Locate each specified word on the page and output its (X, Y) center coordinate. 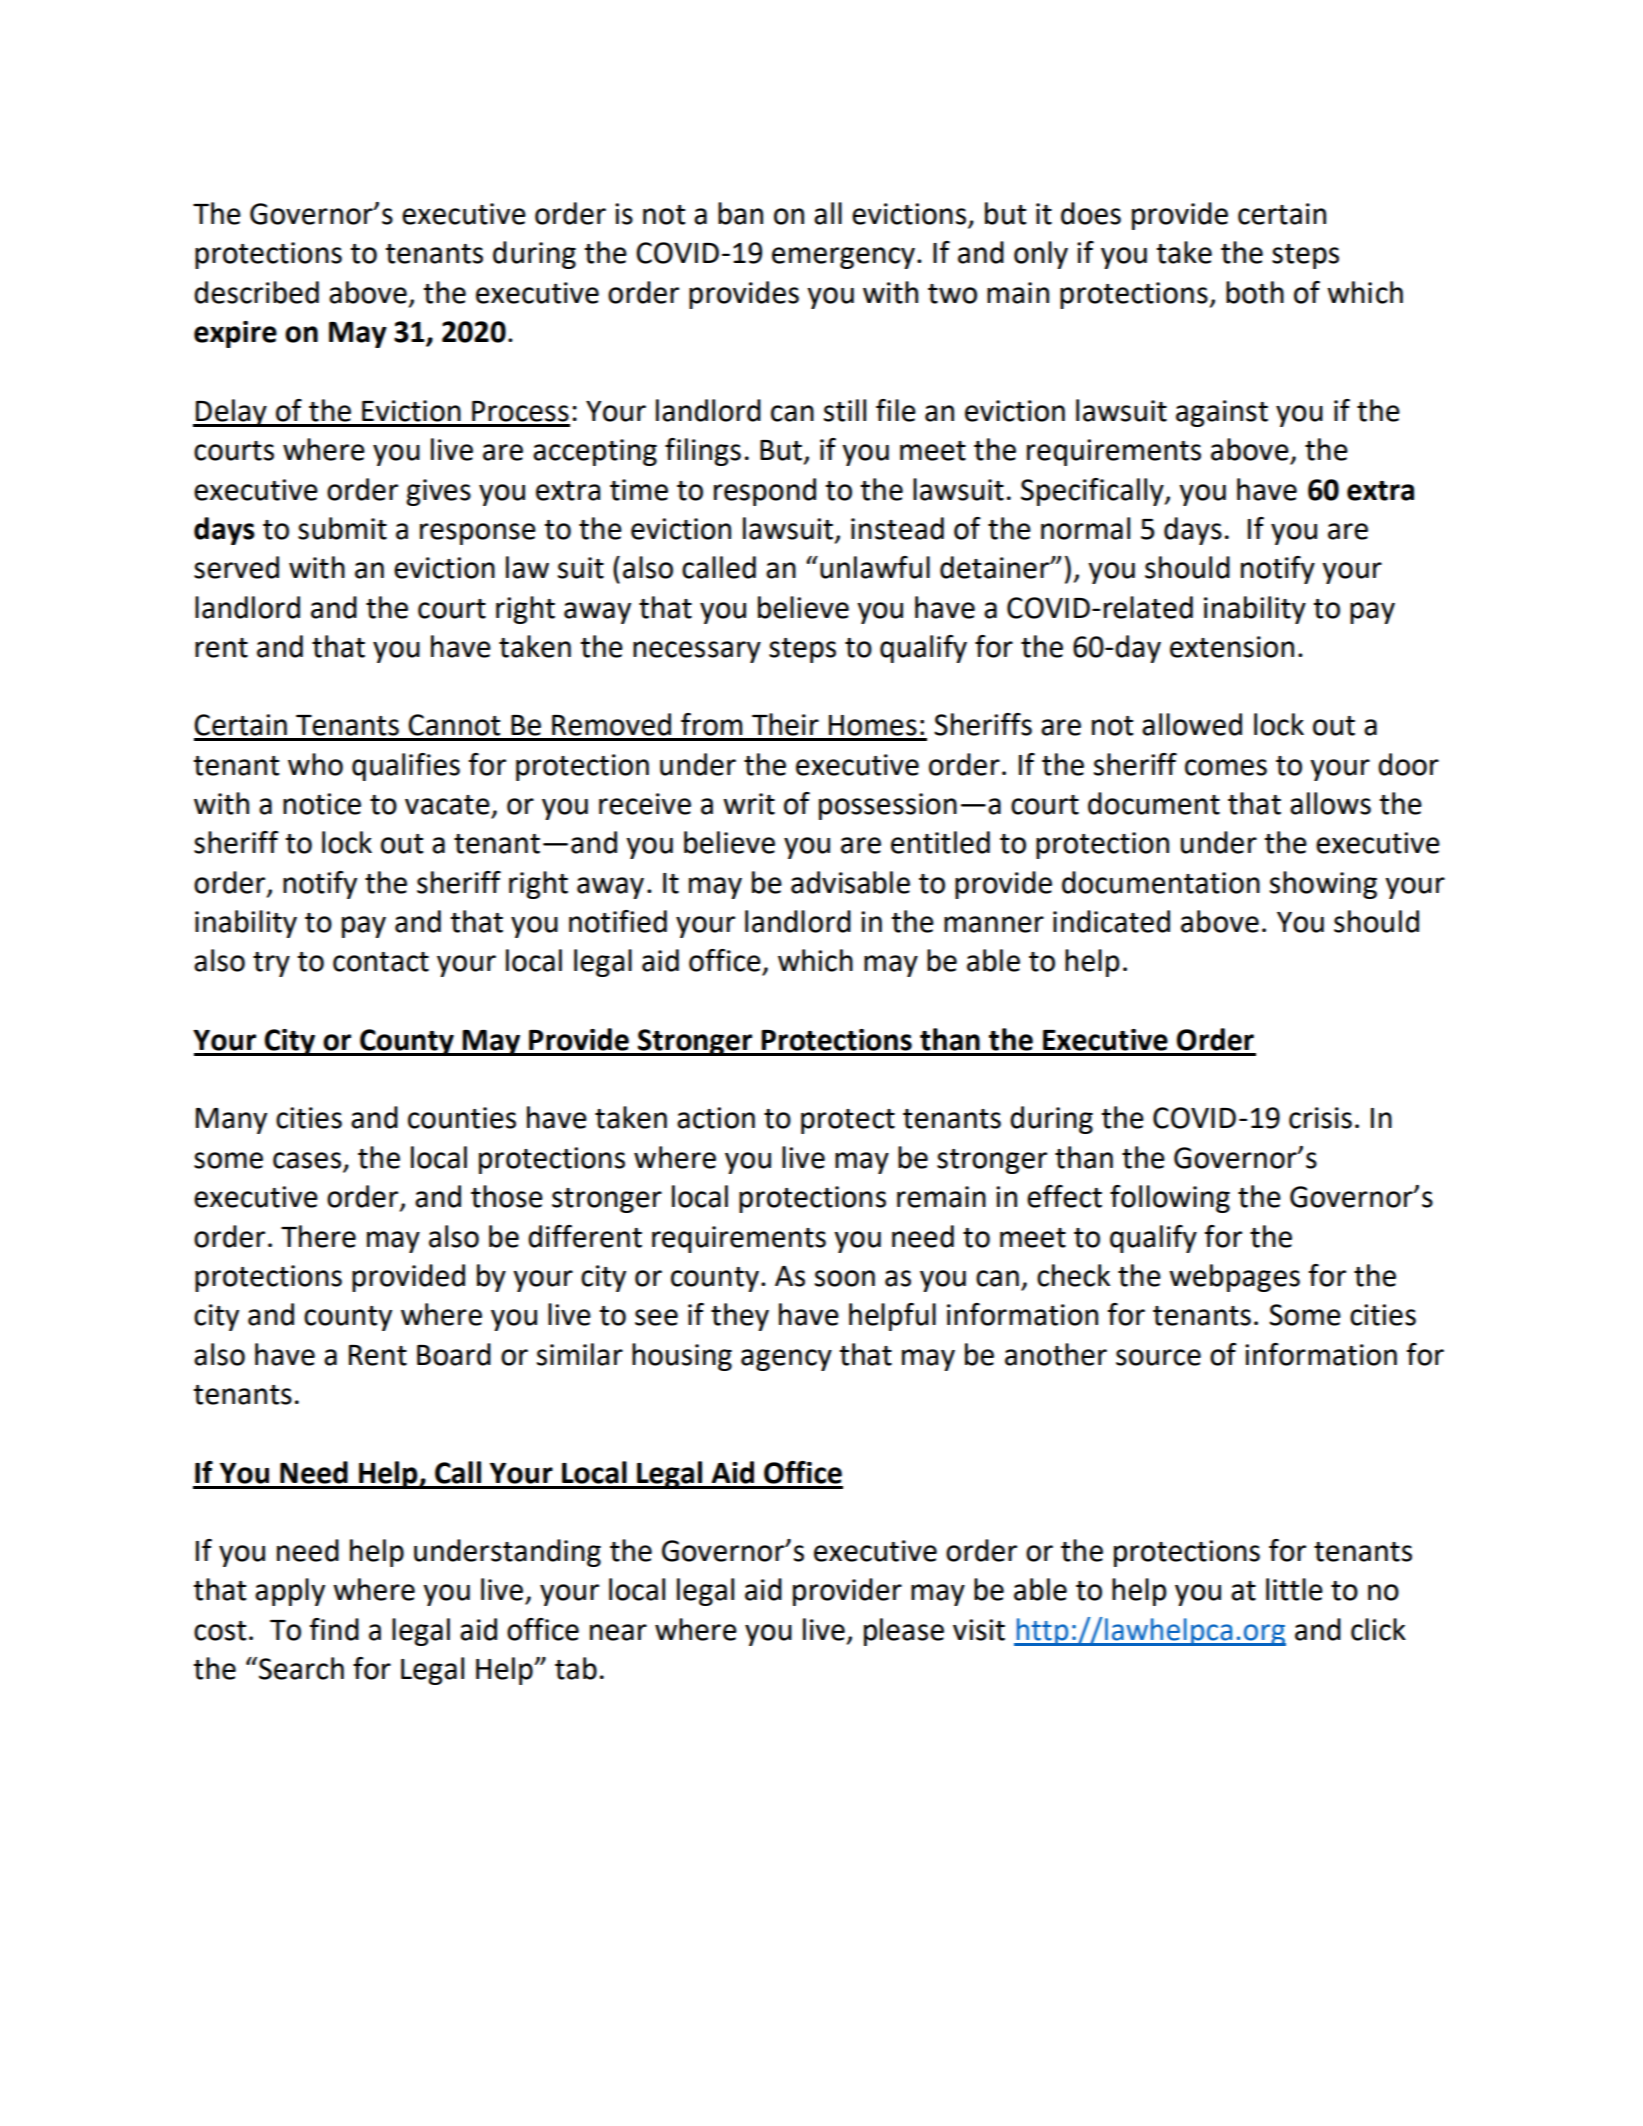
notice (322, 804)
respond (765, 492)
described (256, 292)
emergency (843, 258)
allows (1330, 803)
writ (749, 804)
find (334, 1629)
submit (342, 528)
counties (462, 1118)
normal (1085, 528)
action (716, 1118)
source (1158, 1357)
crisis (1320, 1118)
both (1255, 292)
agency (786, 1360)
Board (454, 1354)
